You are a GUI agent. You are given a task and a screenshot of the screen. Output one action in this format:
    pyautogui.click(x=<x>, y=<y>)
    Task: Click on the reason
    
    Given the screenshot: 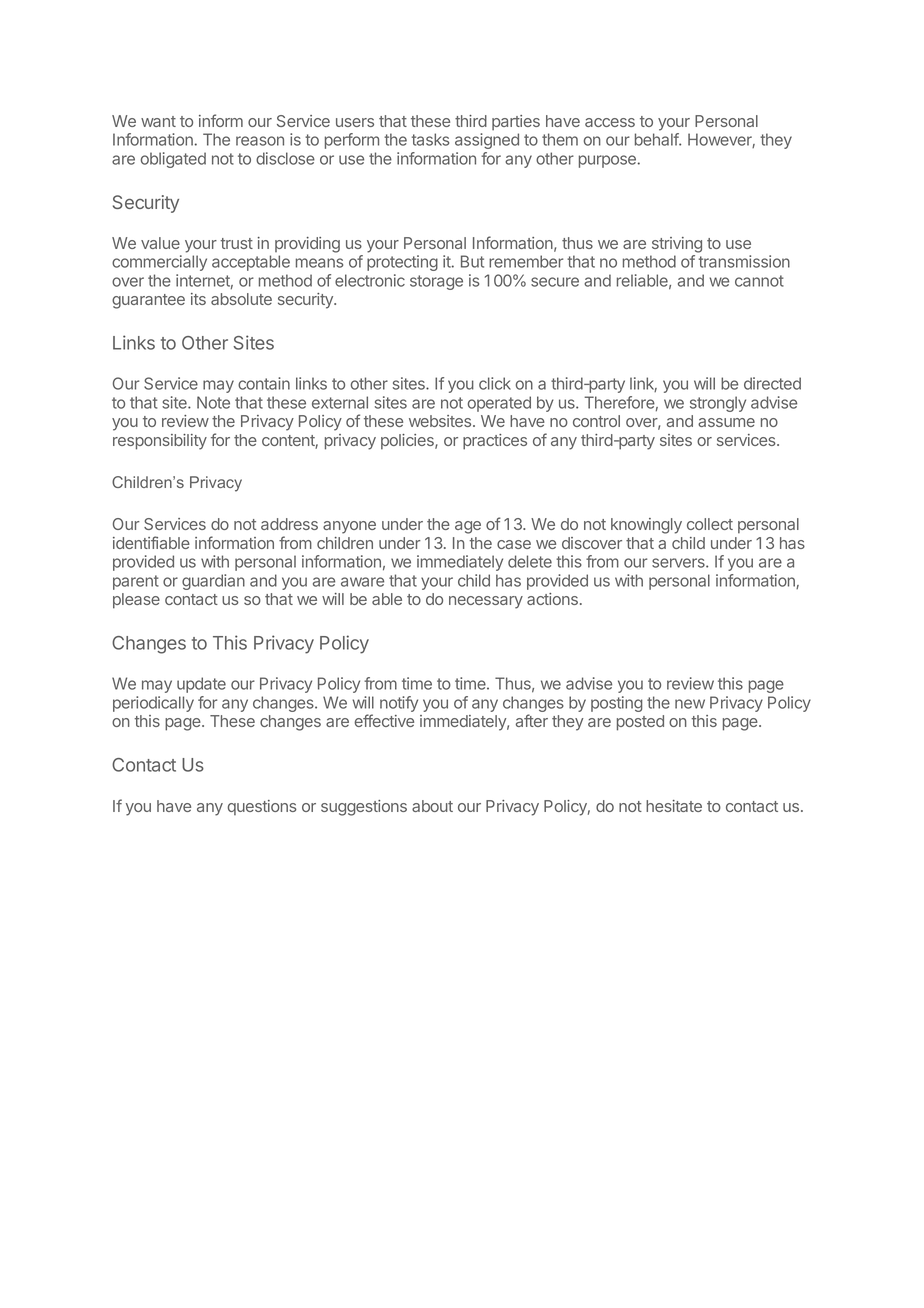 What is the action you would take?
    pyautogui.click(x=260, y=141)
